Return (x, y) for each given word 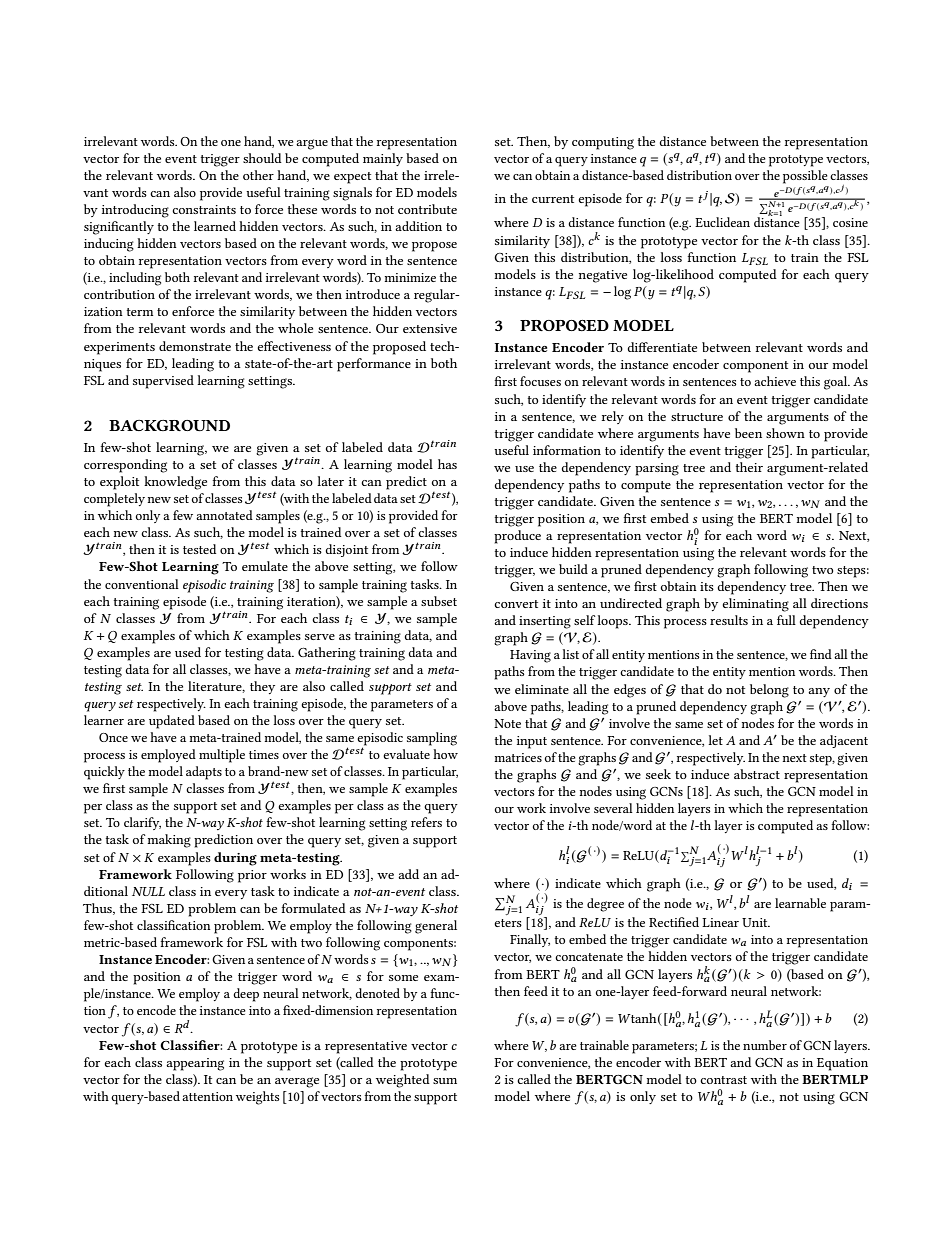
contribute (427, 209)
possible (805, 177)
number (765, 1045)
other (258, 175)
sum (445, 1081)
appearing (195, 1064)
